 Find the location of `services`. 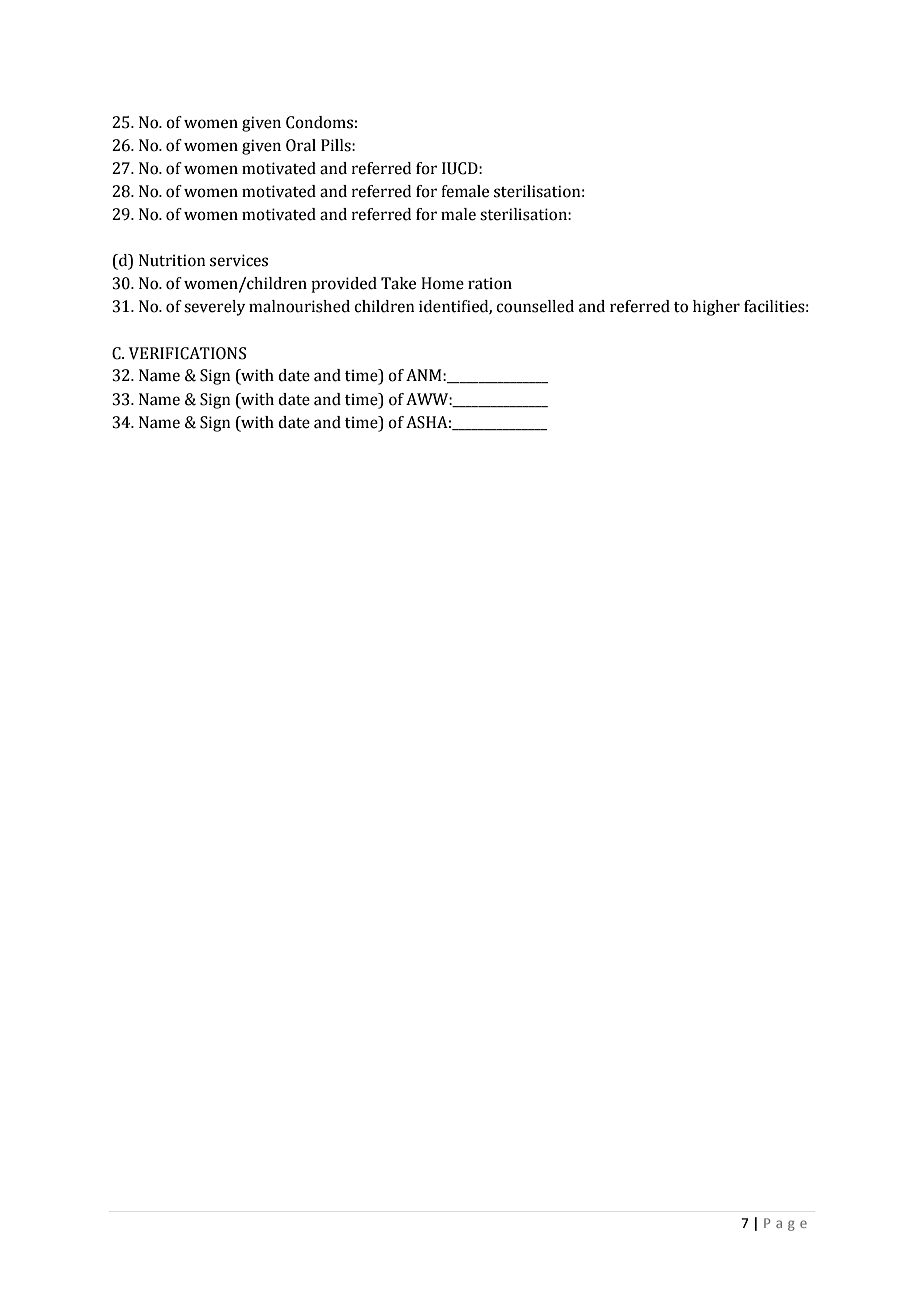

services is located at coordinates (239, 260).
